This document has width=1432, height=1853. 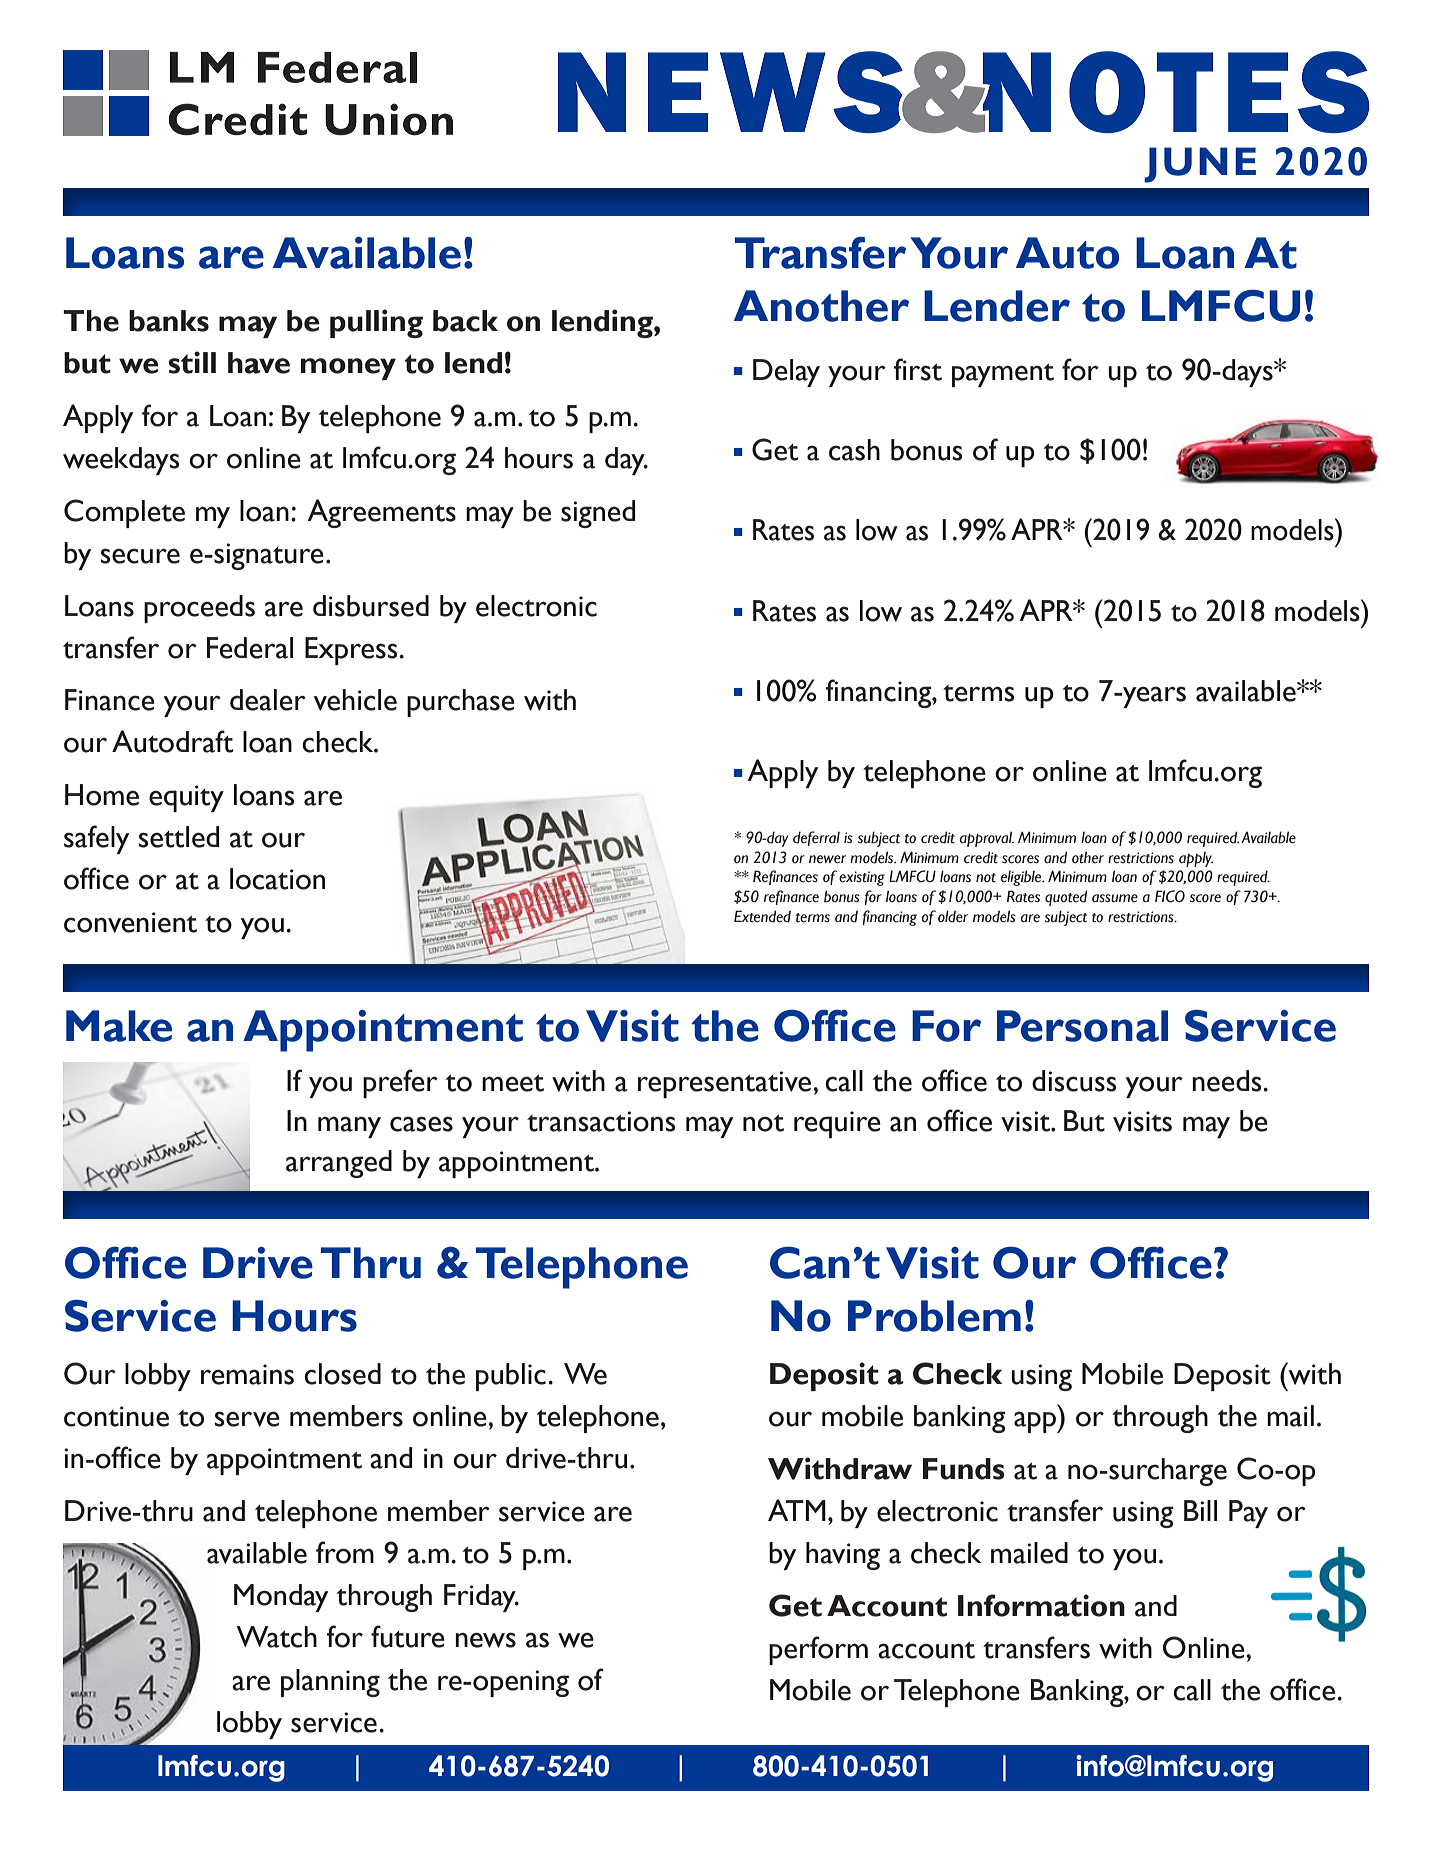 I want to click on Extended, so click(x=762, y=916).
